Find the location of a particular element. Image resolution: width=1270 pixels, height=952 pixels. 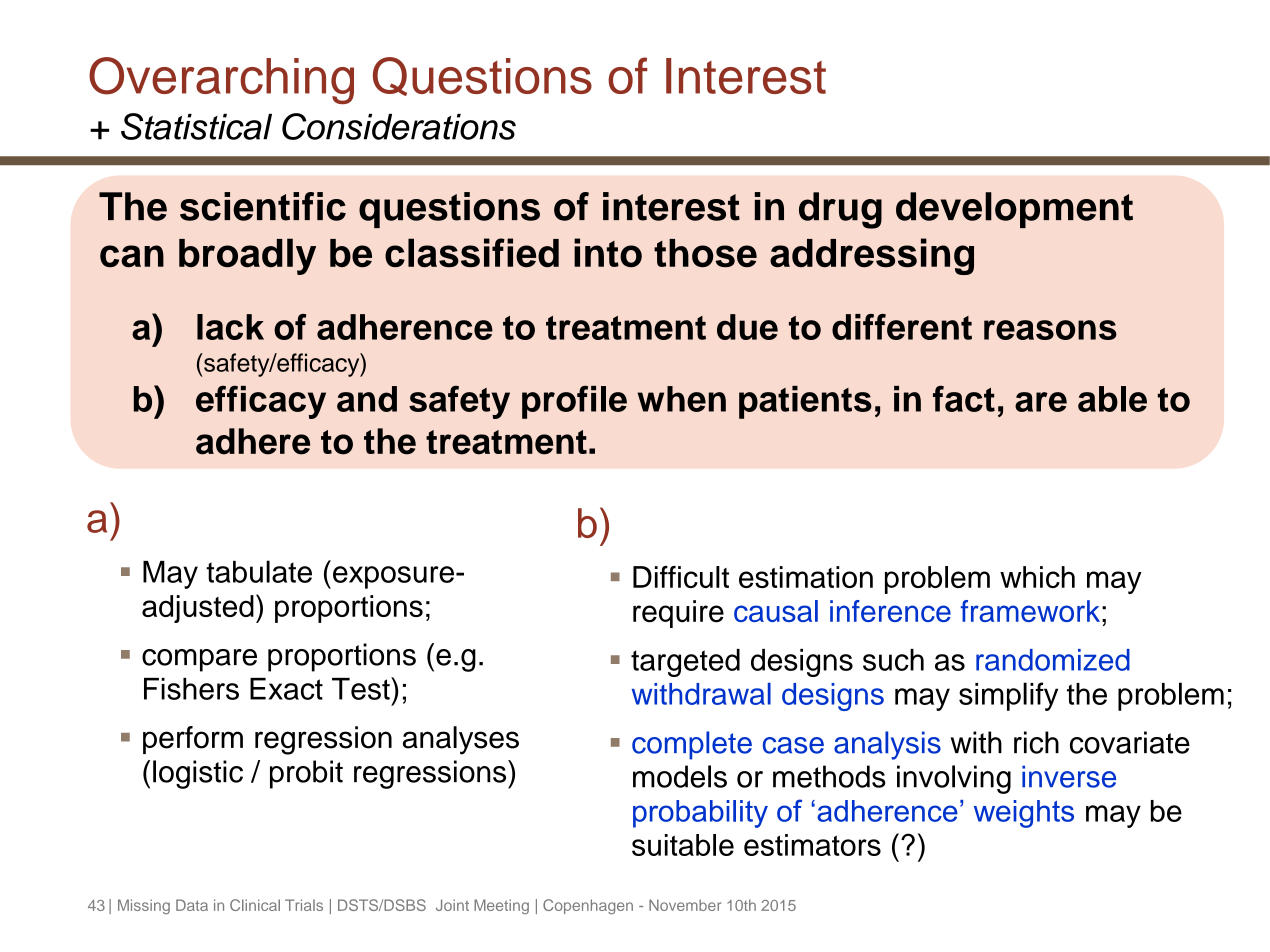

Considerations is located at coordinates (399, 126).
